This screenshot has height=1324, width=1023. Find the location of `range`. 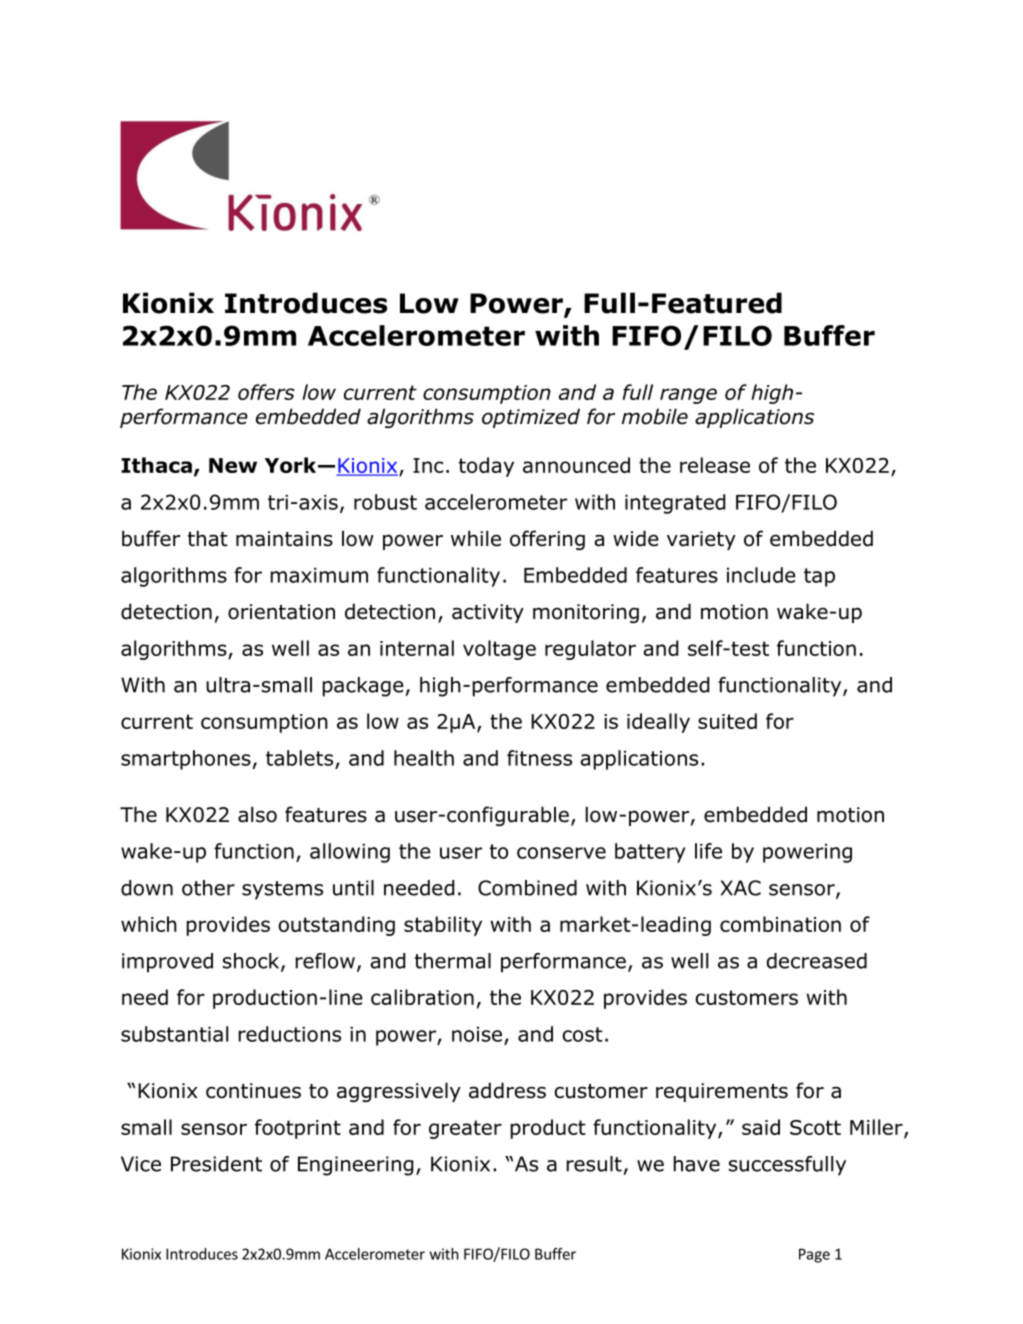

range is located at coordinates (688, 396).
